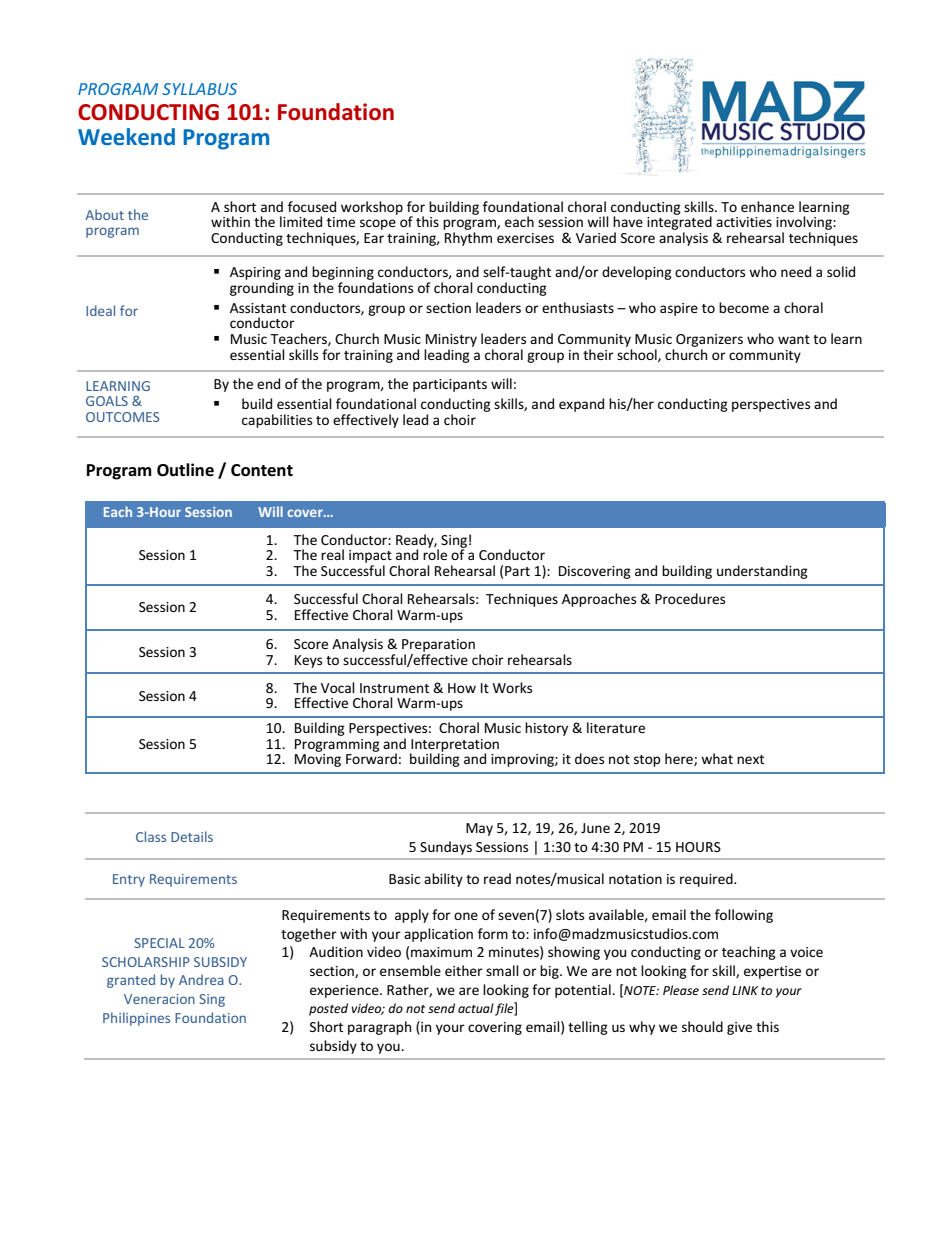 The width and height of the screenshot is (952, 1233). Describe the element at coordinates (435, 553) in the screenshot. I see `role` at that location.
